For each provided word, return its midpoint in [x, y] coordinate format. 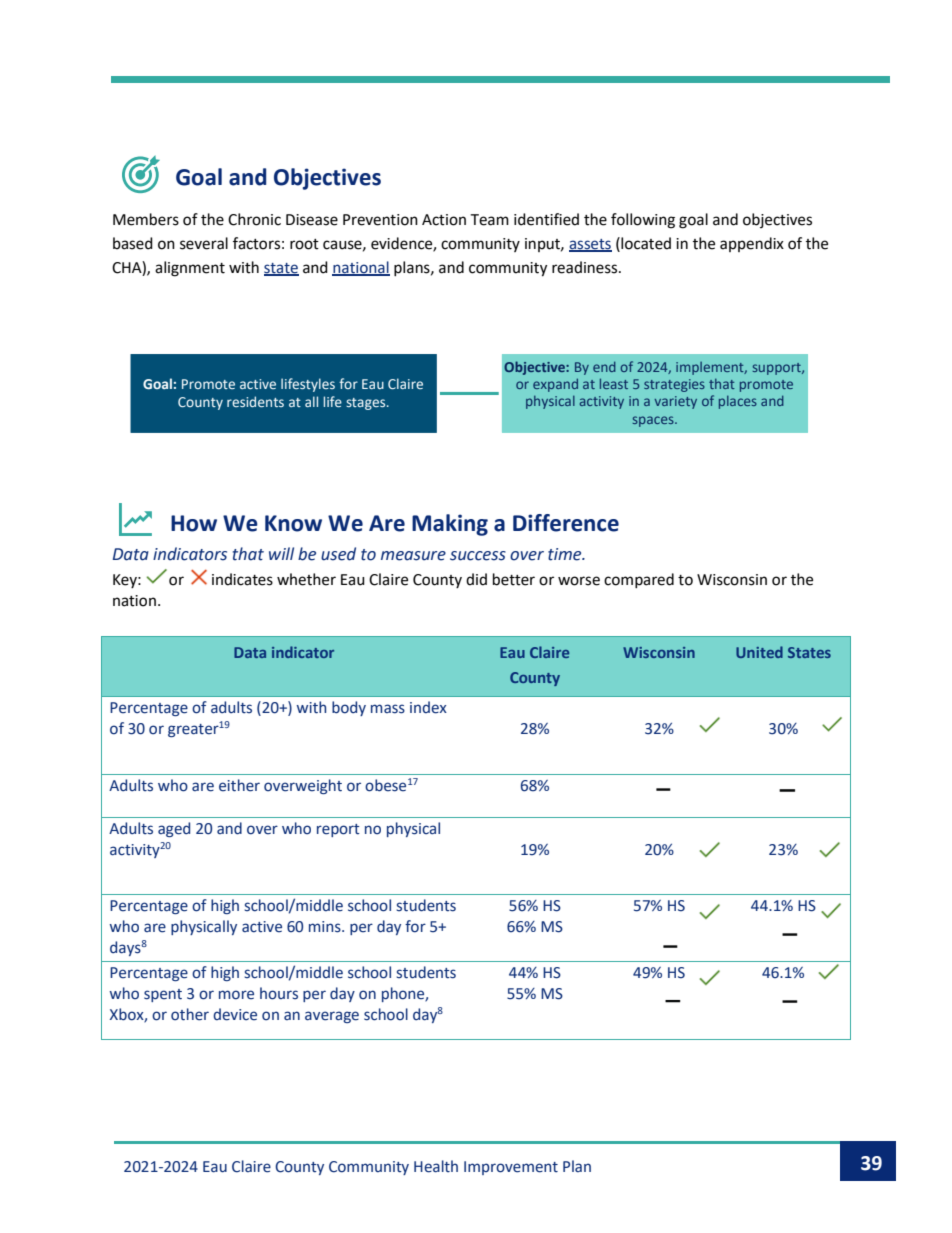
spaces [654, 421]
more [236, 995]
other [190, 1014]
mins [326, 927]
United [759, 652]
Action [444, 220]
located [645, 243]
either [239, 785]
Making [450, 525]
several [204, 243]
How [194, 523]
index [428, 707]
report [338, 830]
